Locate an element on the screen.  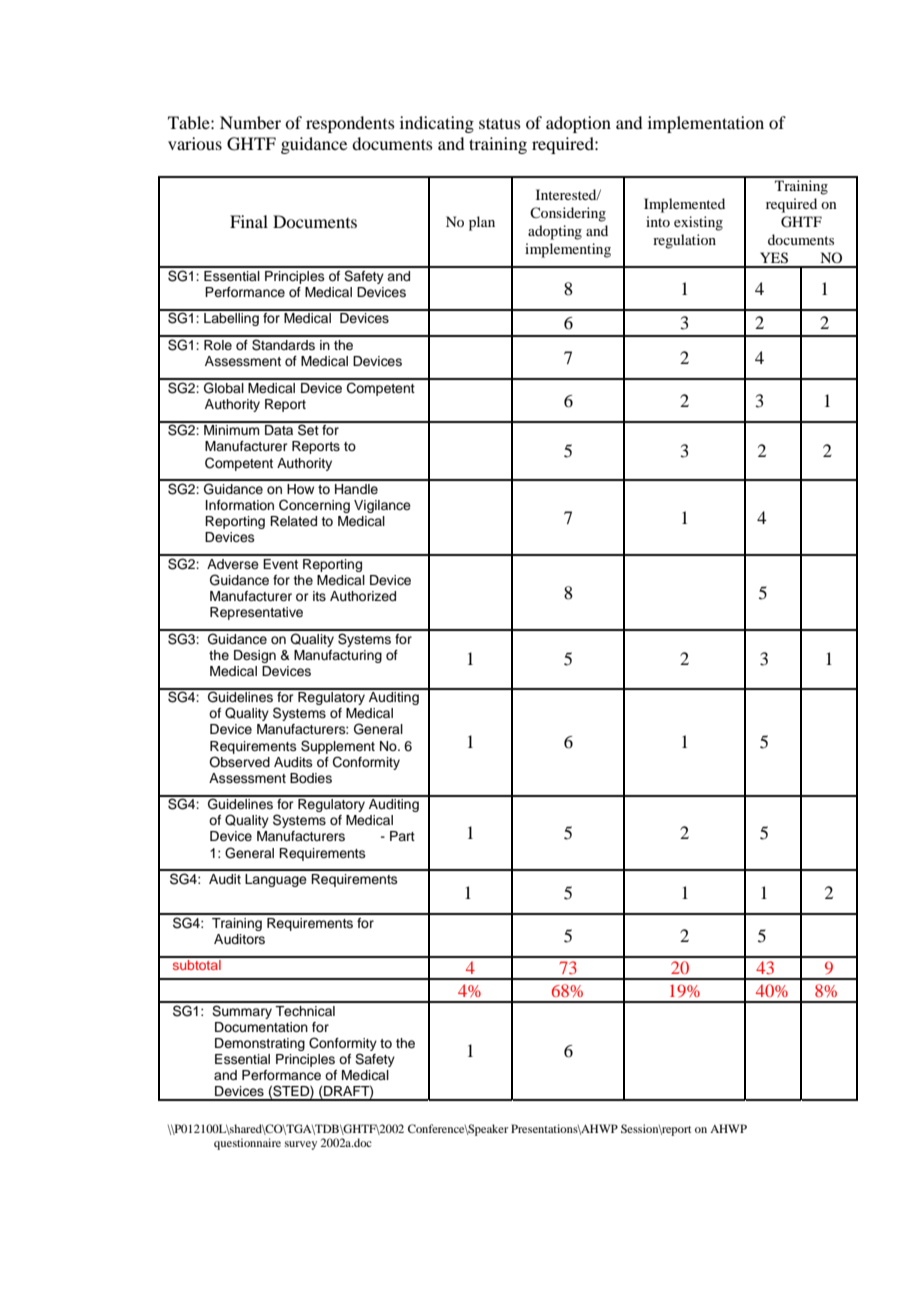
Representative is located at coordinates (256, 613).
